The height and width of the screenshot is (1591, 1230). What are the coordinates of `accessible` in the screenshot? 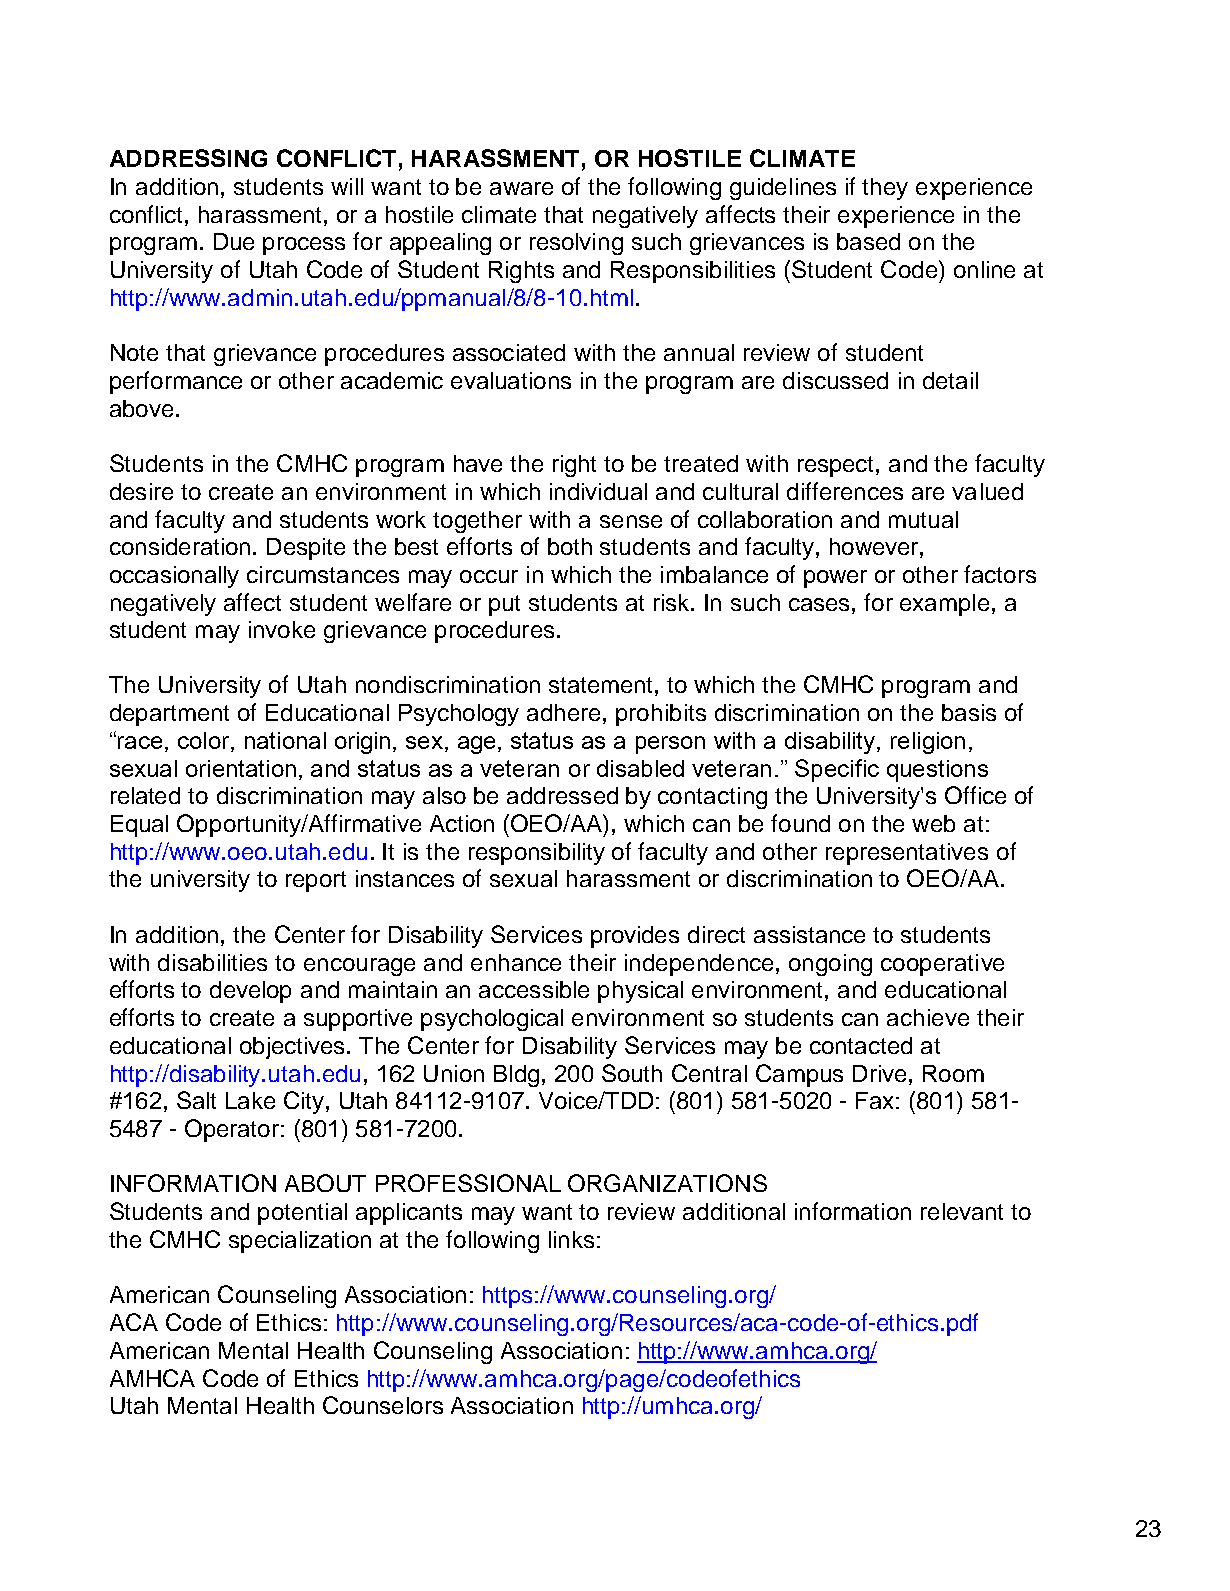 It's located at (534, 989).
